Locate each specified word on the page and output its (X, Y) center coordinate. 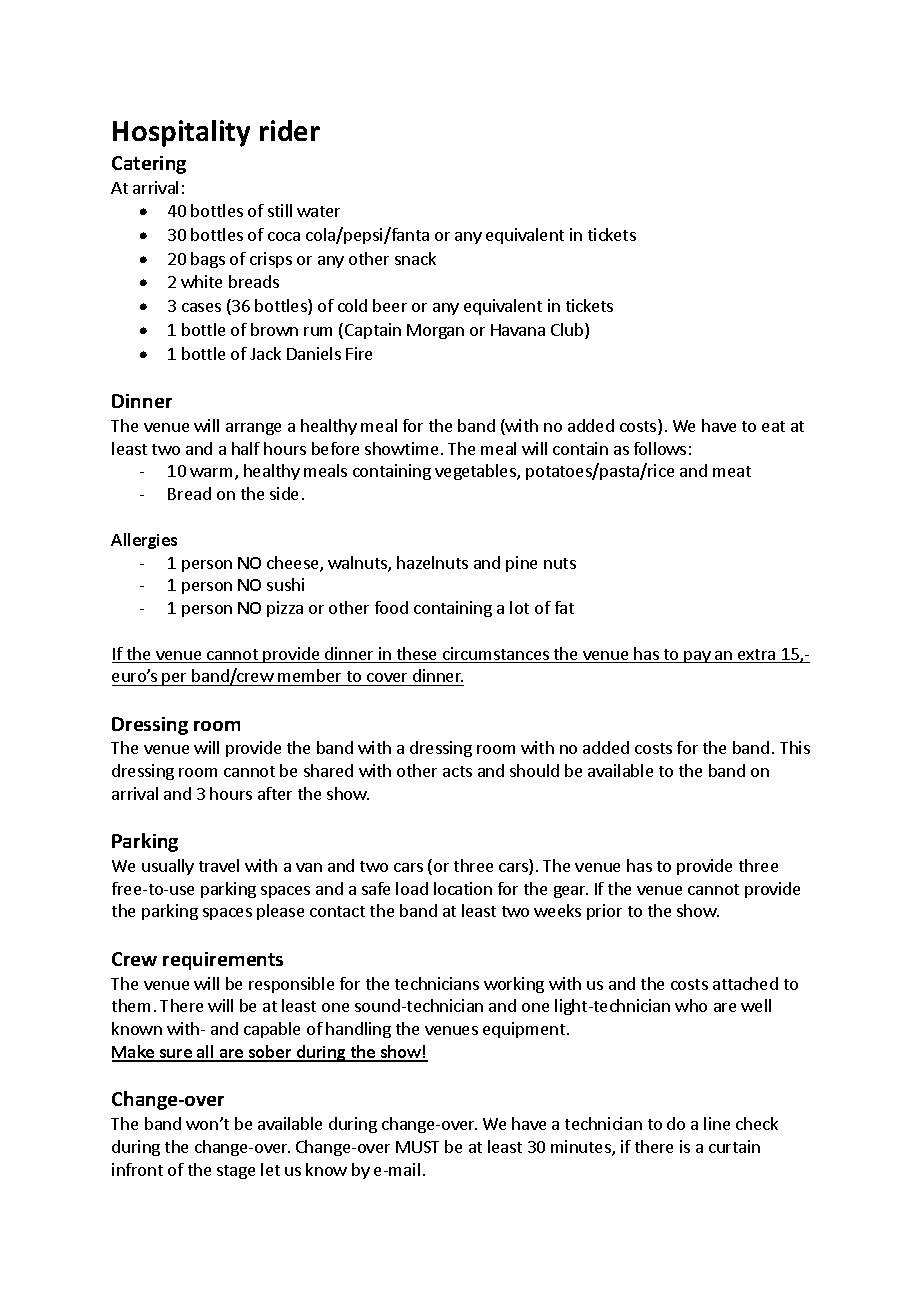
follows (660, 448)
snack (415, 258)
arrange (253, 429)
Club (568, 331)
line (717, 1123)
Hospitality (181, 133)
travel (219, 865)
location (463, 888)
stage (236, 1172)
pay (698, 657)
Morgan (435, 331)
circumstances (496, 655)
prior (604, 912)
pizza (285, 609)
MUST (417, 1147)
